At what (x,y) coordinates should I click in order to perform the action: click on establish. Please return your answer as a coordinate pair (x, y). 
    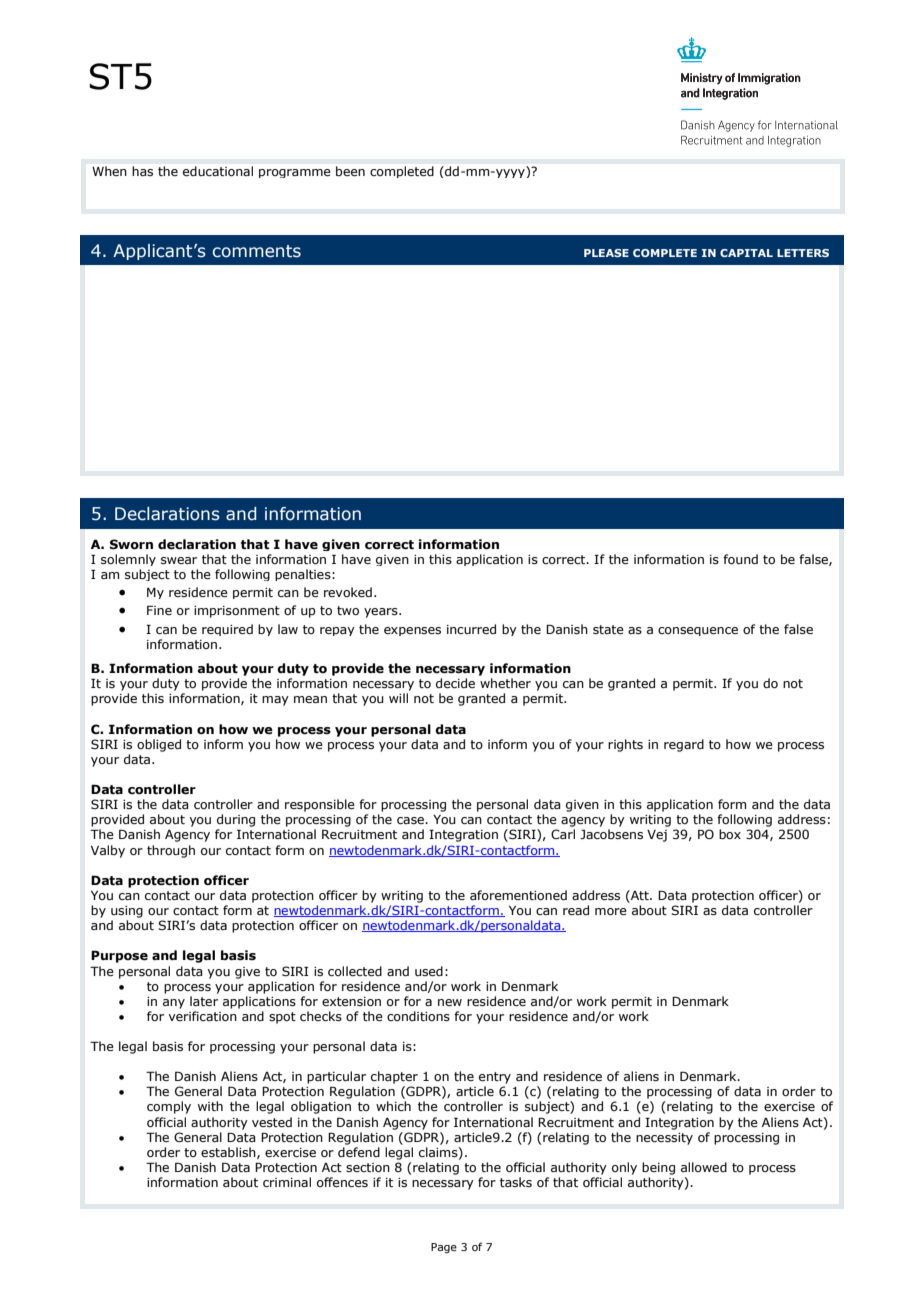
    Looking at the image, I should click on (229, 1153).
